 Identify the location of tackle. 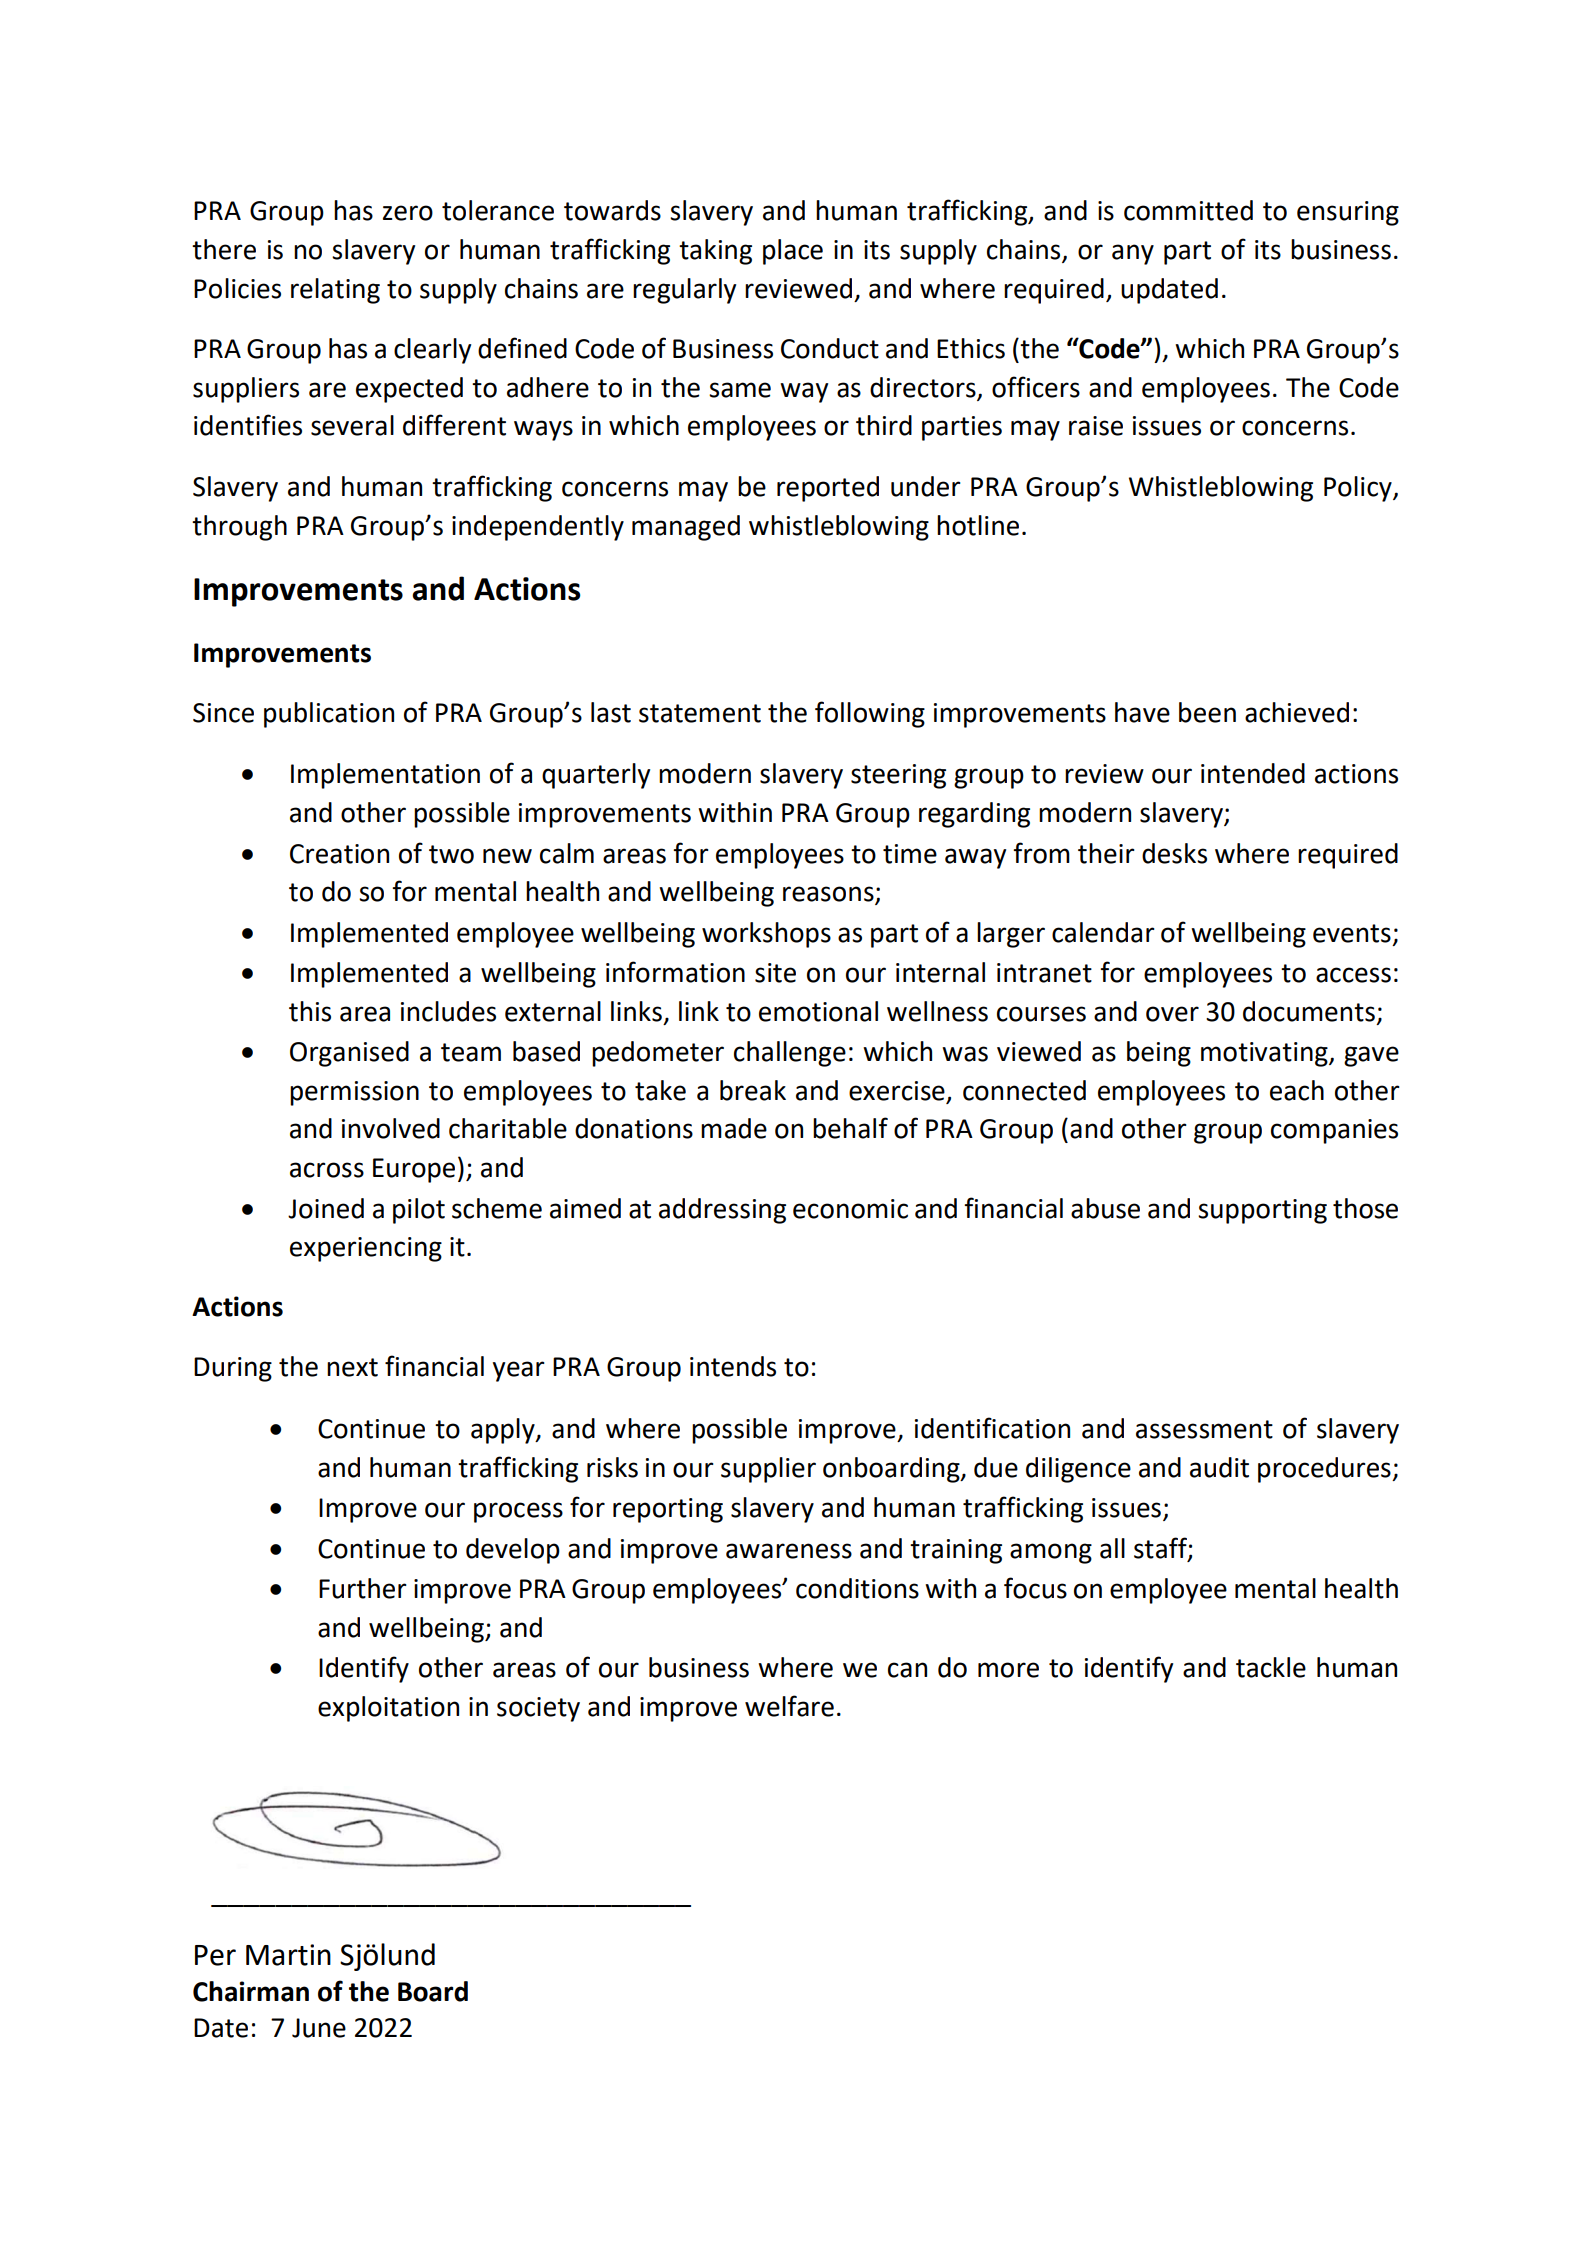
(1271, 1667).
